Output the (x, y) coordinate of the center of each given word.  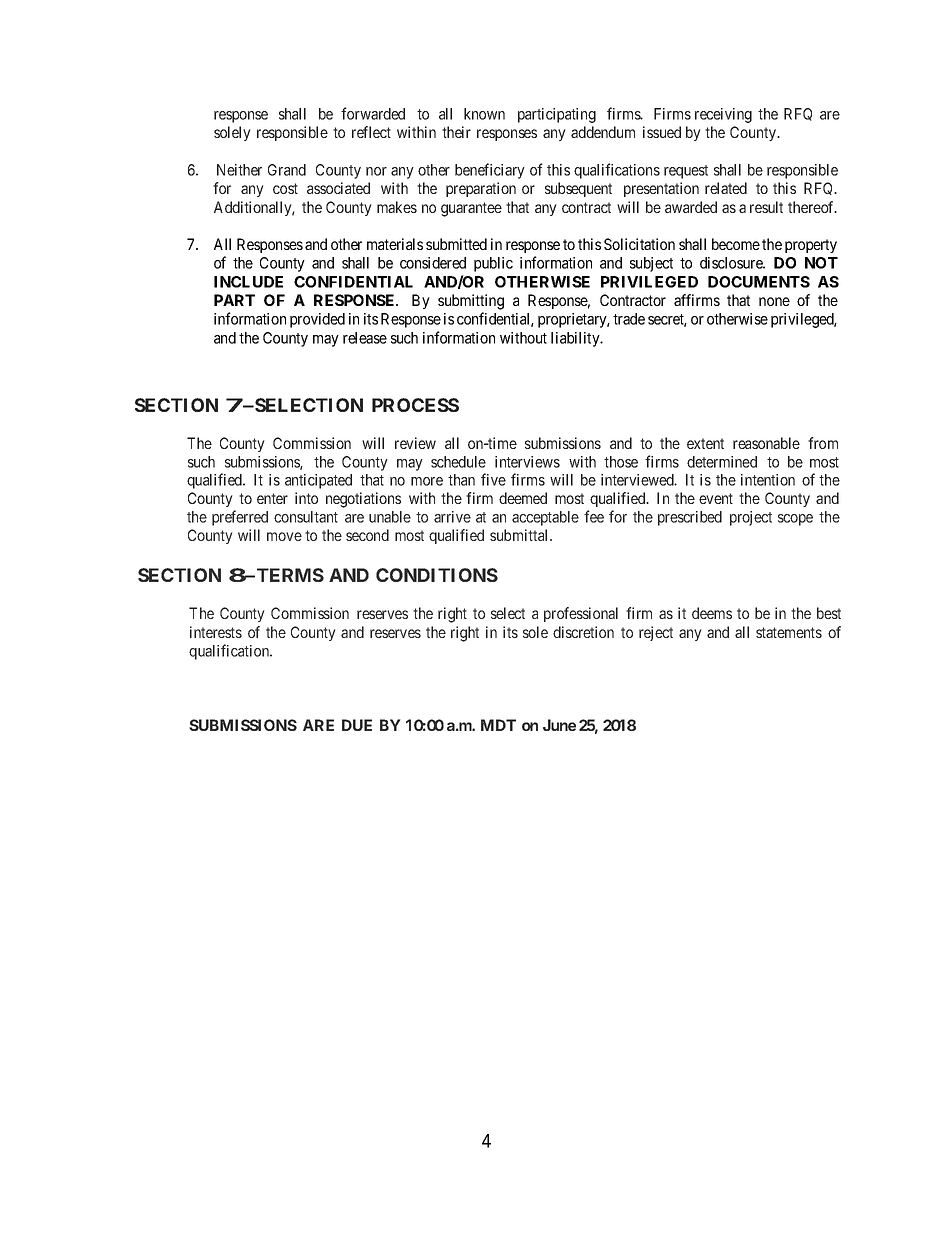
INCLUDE (248, 282)
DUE (357, 725)
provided (317, 320)
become (736, 244)
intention (768, 480)
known (484, 114)
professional (581, 614)
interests (216, 632)
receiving (723, 115)
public (493, 264)
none (774, 301)
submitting (471, 302)
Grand (287, 170)
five (493, 479)
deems (712, 613)
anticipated (318, 481)
